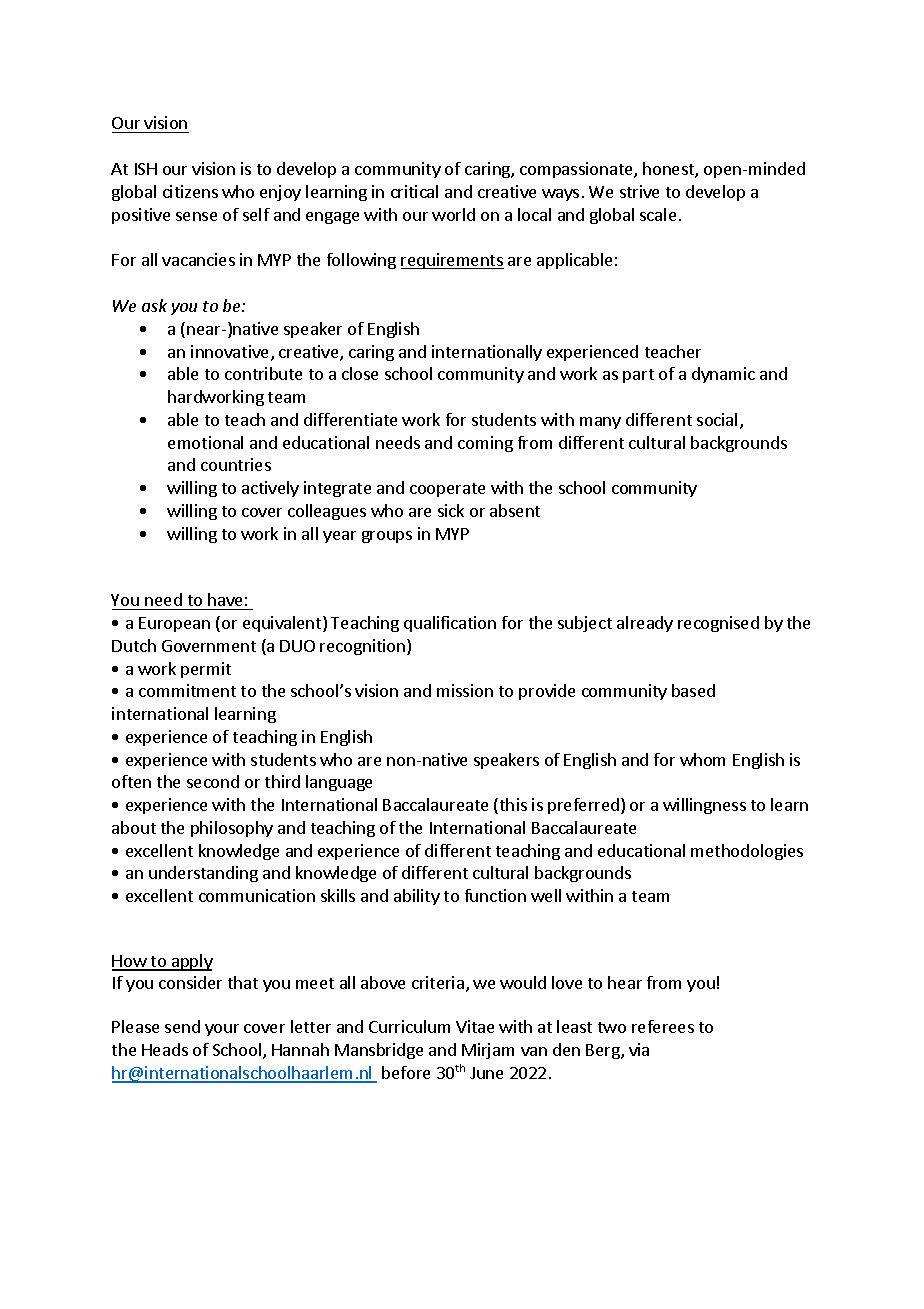 This screenshot has width=924, height=1309. Describe the element at coordinates (447, 490) in the screenshot. I see `cooperate` at that location.
